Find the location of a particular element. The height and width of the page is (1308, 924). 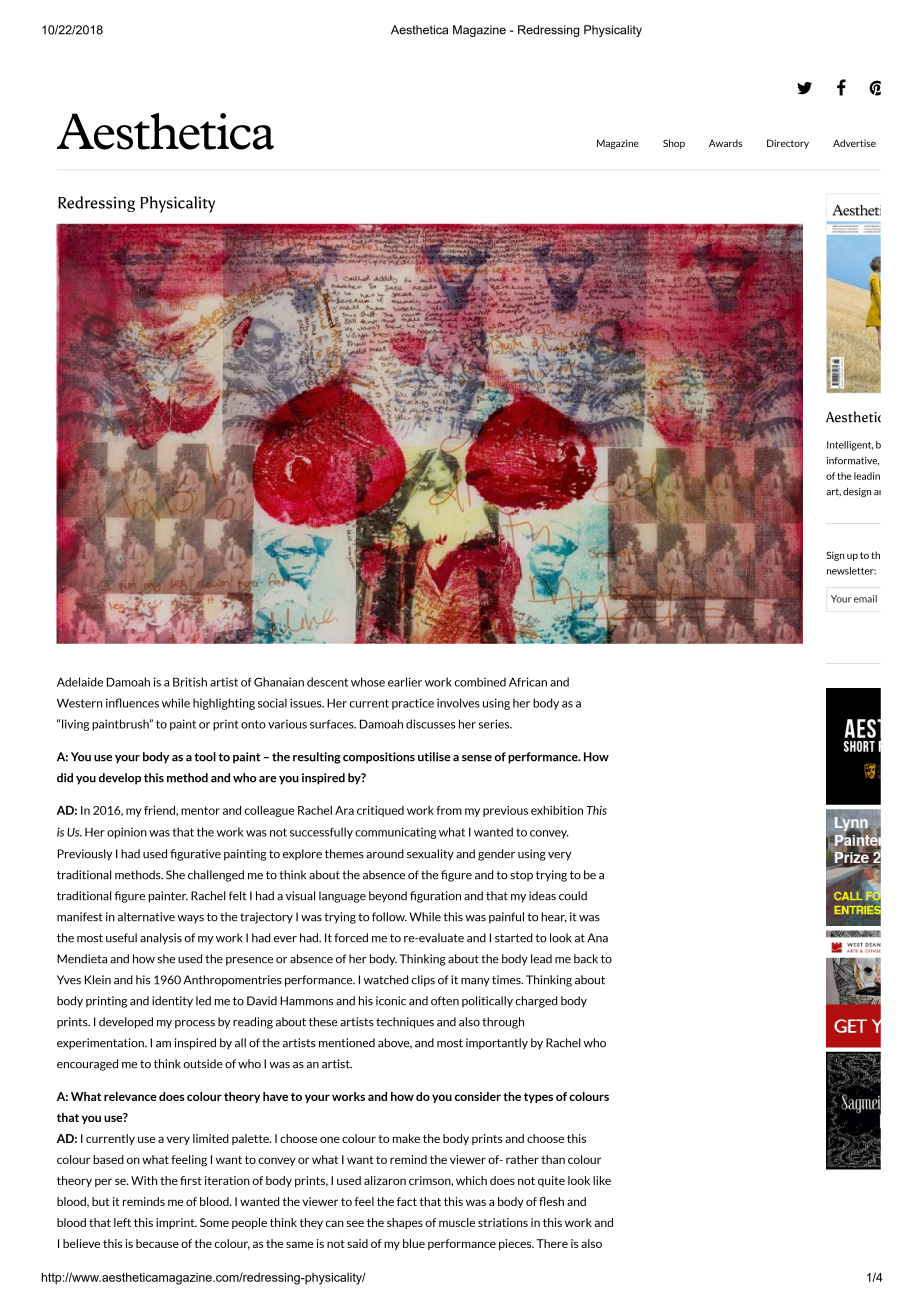

Shop is located at coordinates (674, 144).
